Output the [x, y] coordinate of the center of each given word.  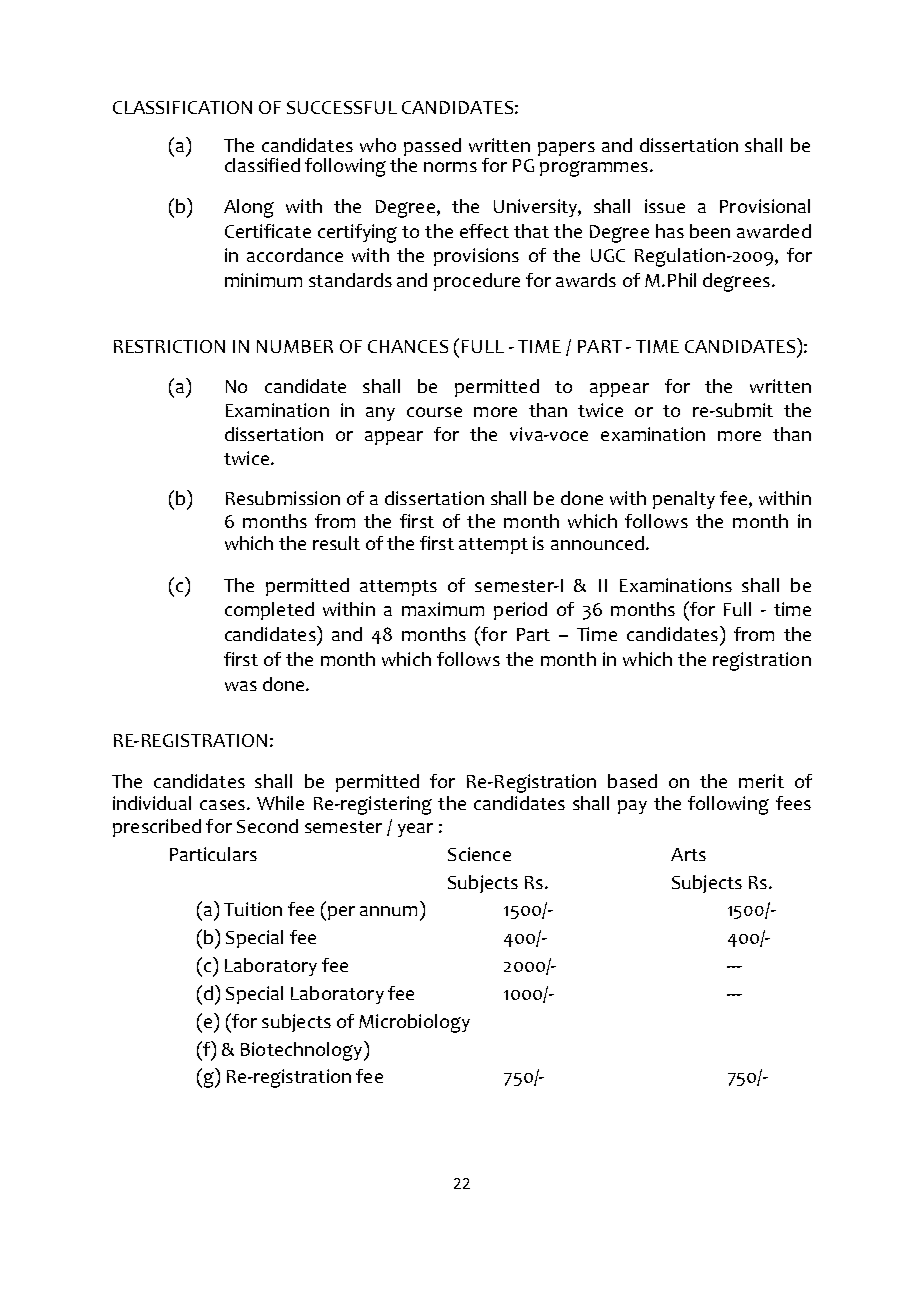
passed [432, 147]
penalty [684, 500]
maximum [443, 609]
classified [262, 165]
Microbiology [414, 1023]
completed [269, 611]
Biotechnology [303, 1051]
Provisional [765, 206]
